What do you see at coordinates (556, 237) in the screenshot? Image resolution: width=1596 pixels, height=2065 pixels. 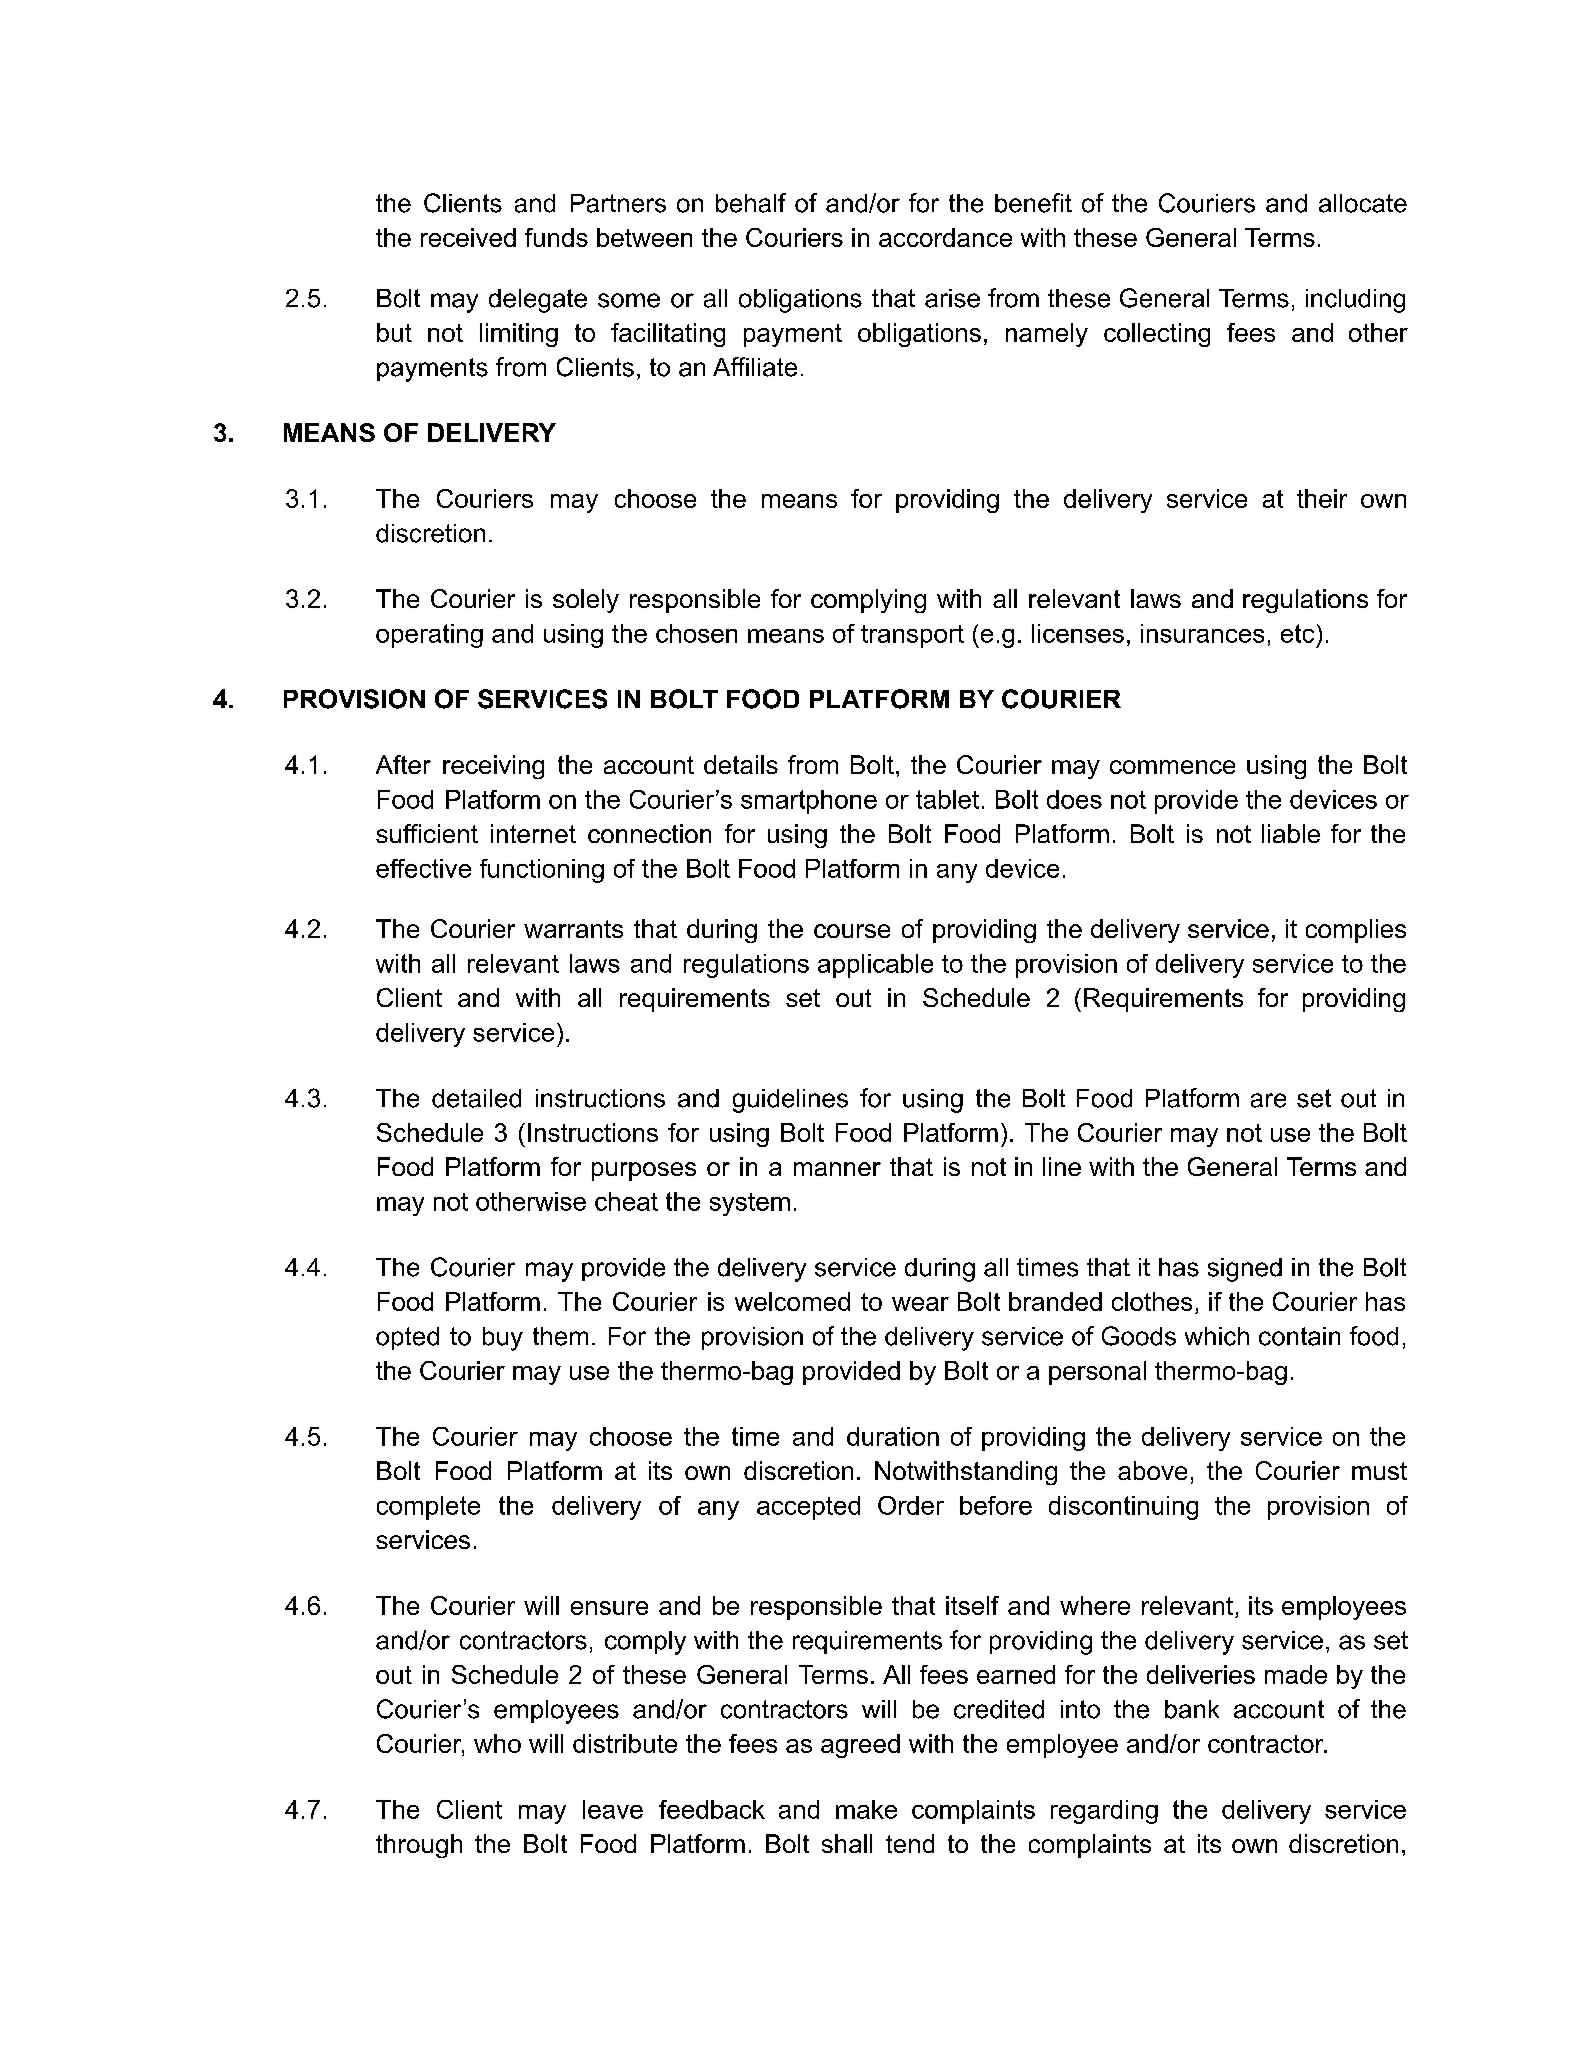 I see `funds` at bounding box center [556, 237].
